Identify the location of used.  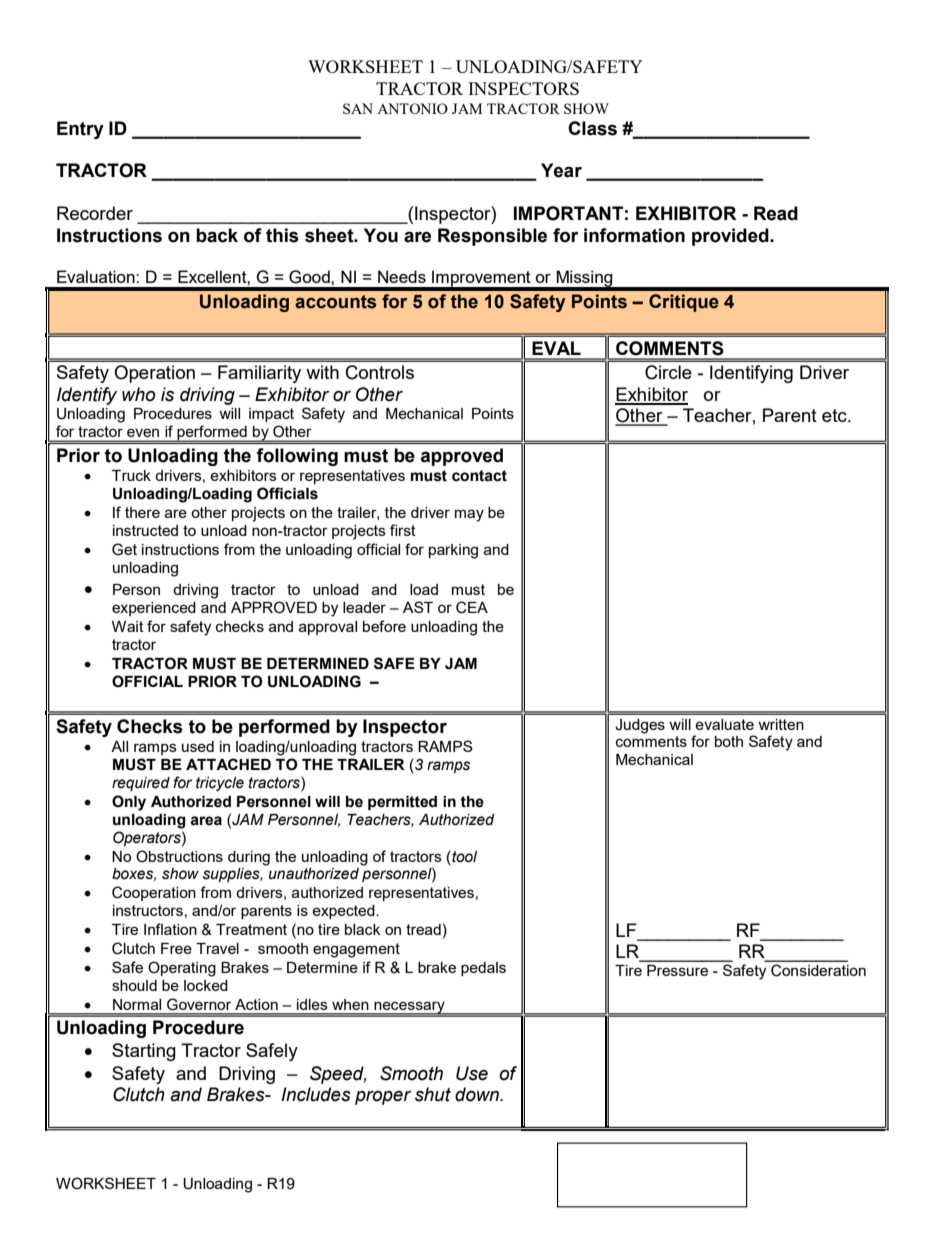
(198, 746).
